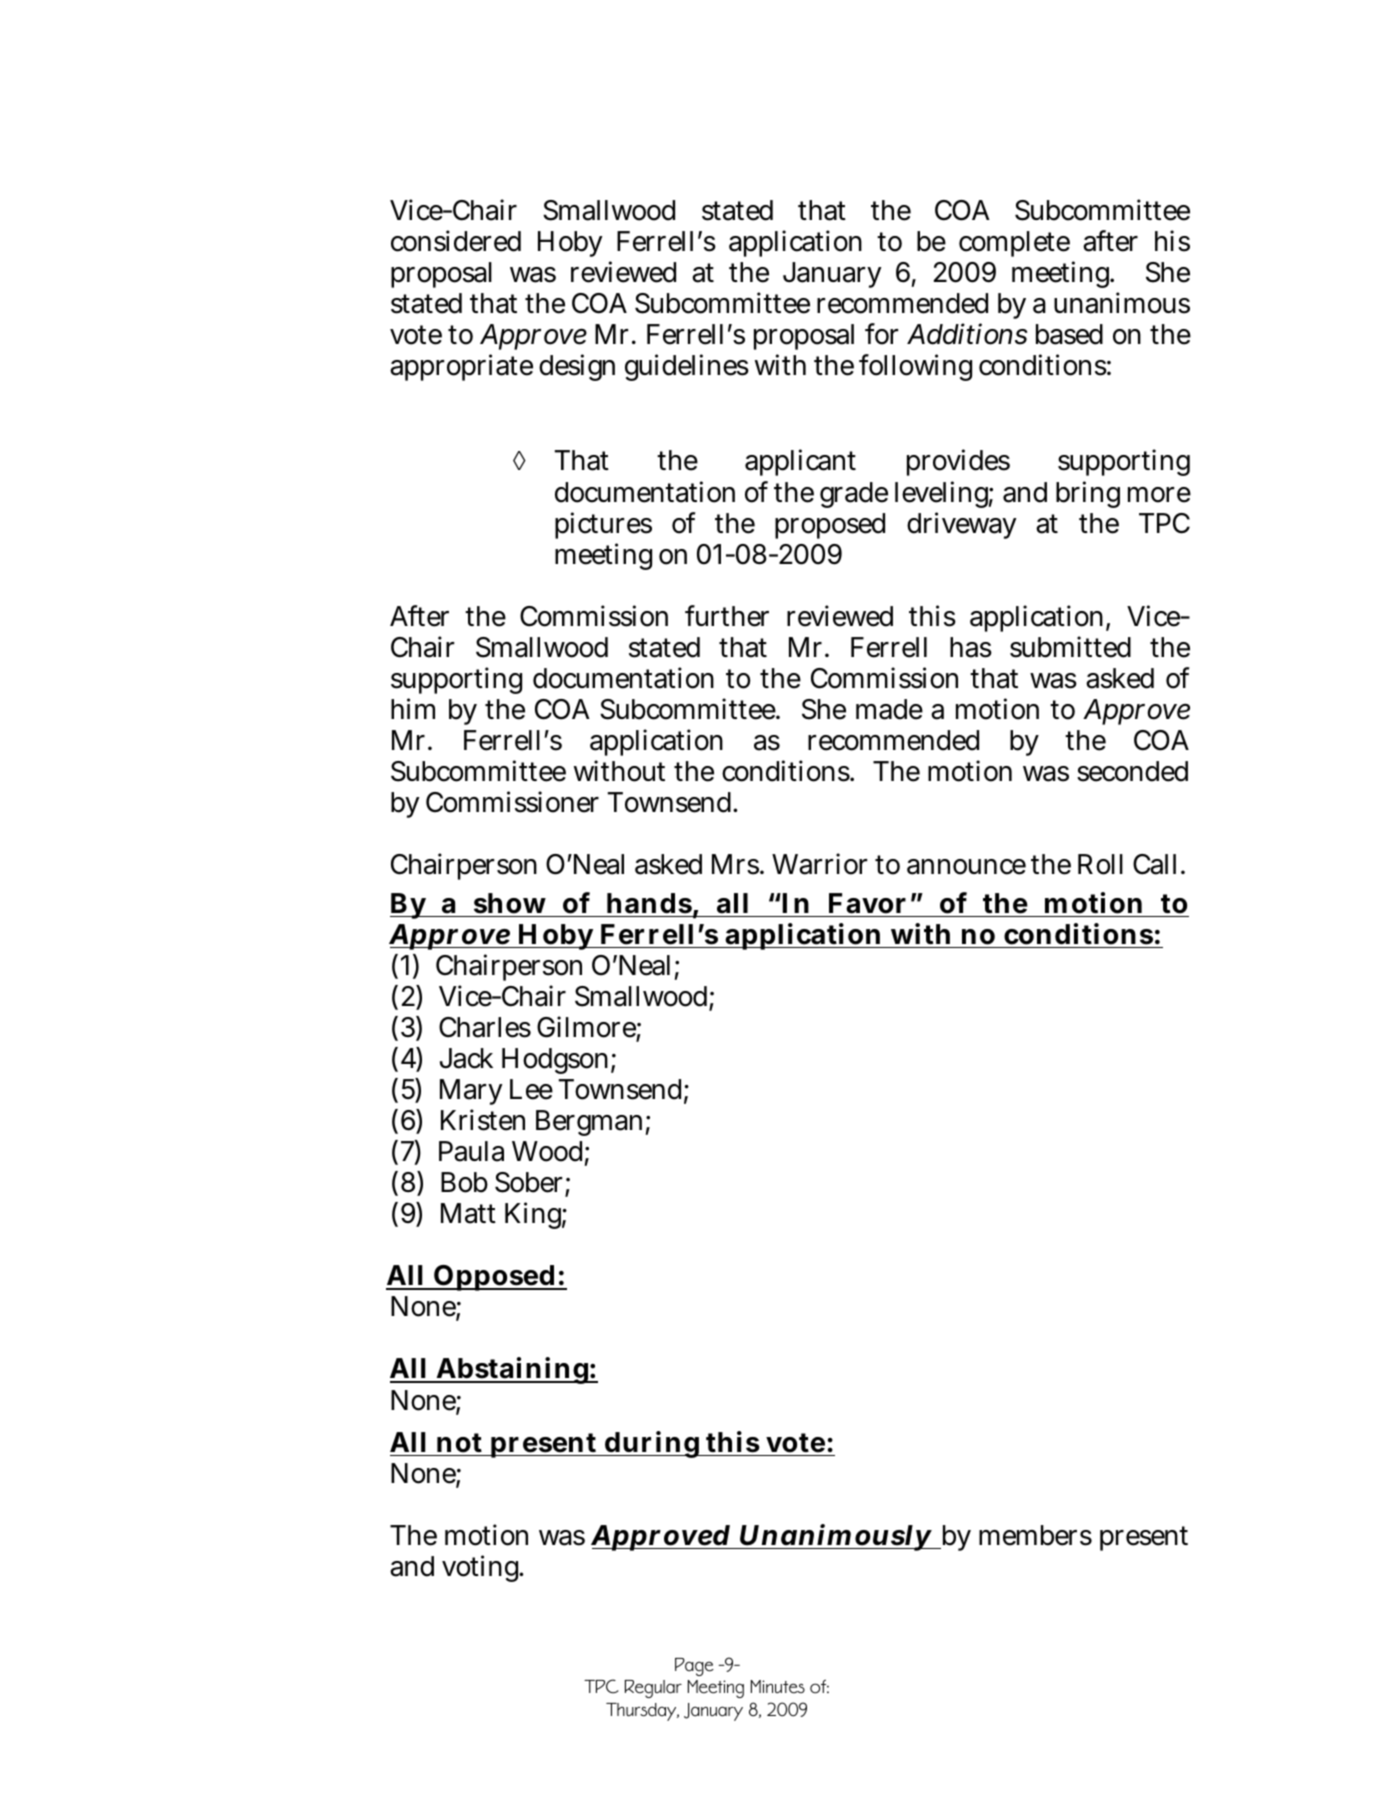 This document has height=1804, width=1394. I want to click on considered, so click(456, 241).
